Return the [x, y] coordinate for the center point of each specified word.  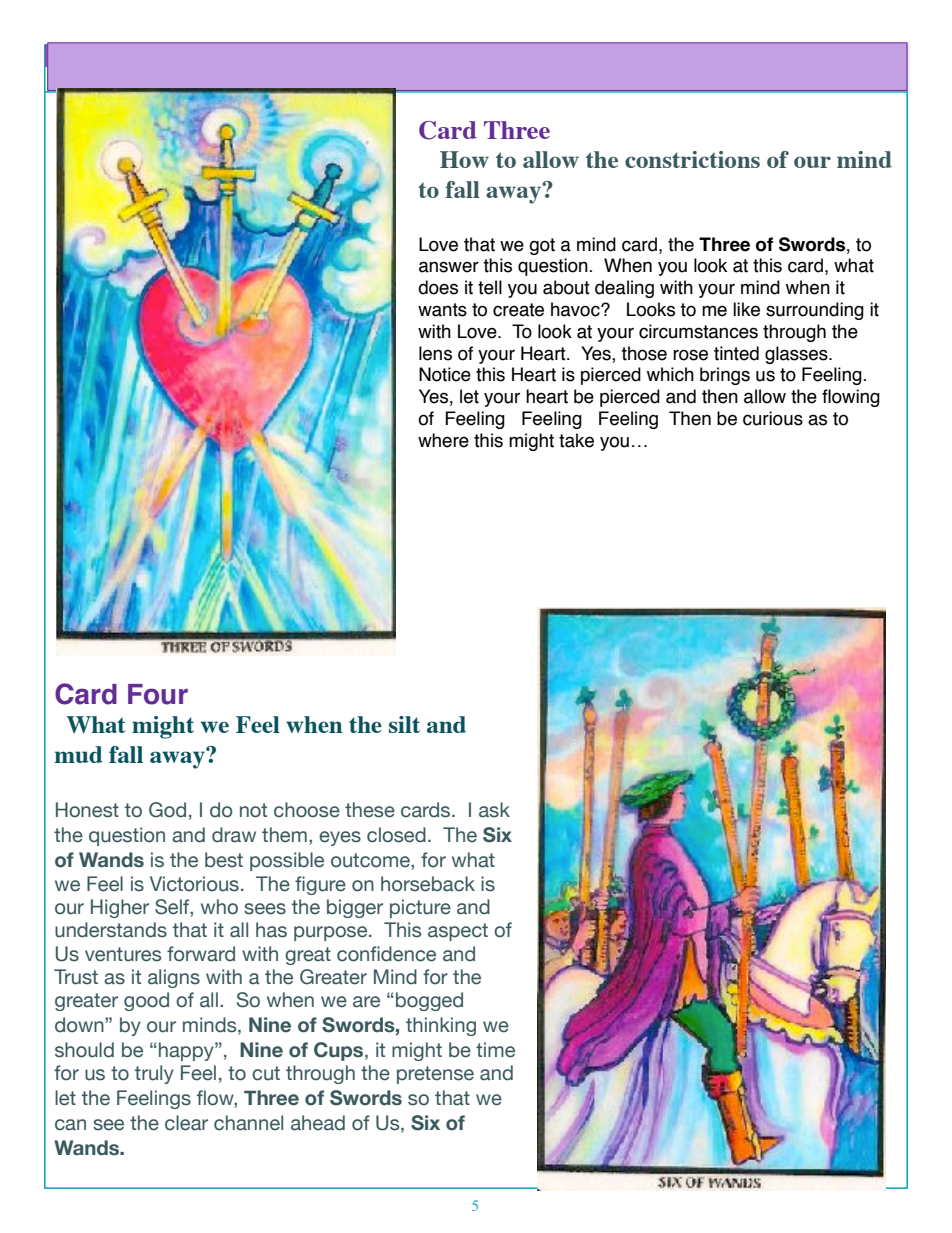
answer [449, 267]
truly [154, 1074]
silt [404, 724]
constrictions [692, 159]
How [464, 159]
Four [158, 694]
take [576, 440]
